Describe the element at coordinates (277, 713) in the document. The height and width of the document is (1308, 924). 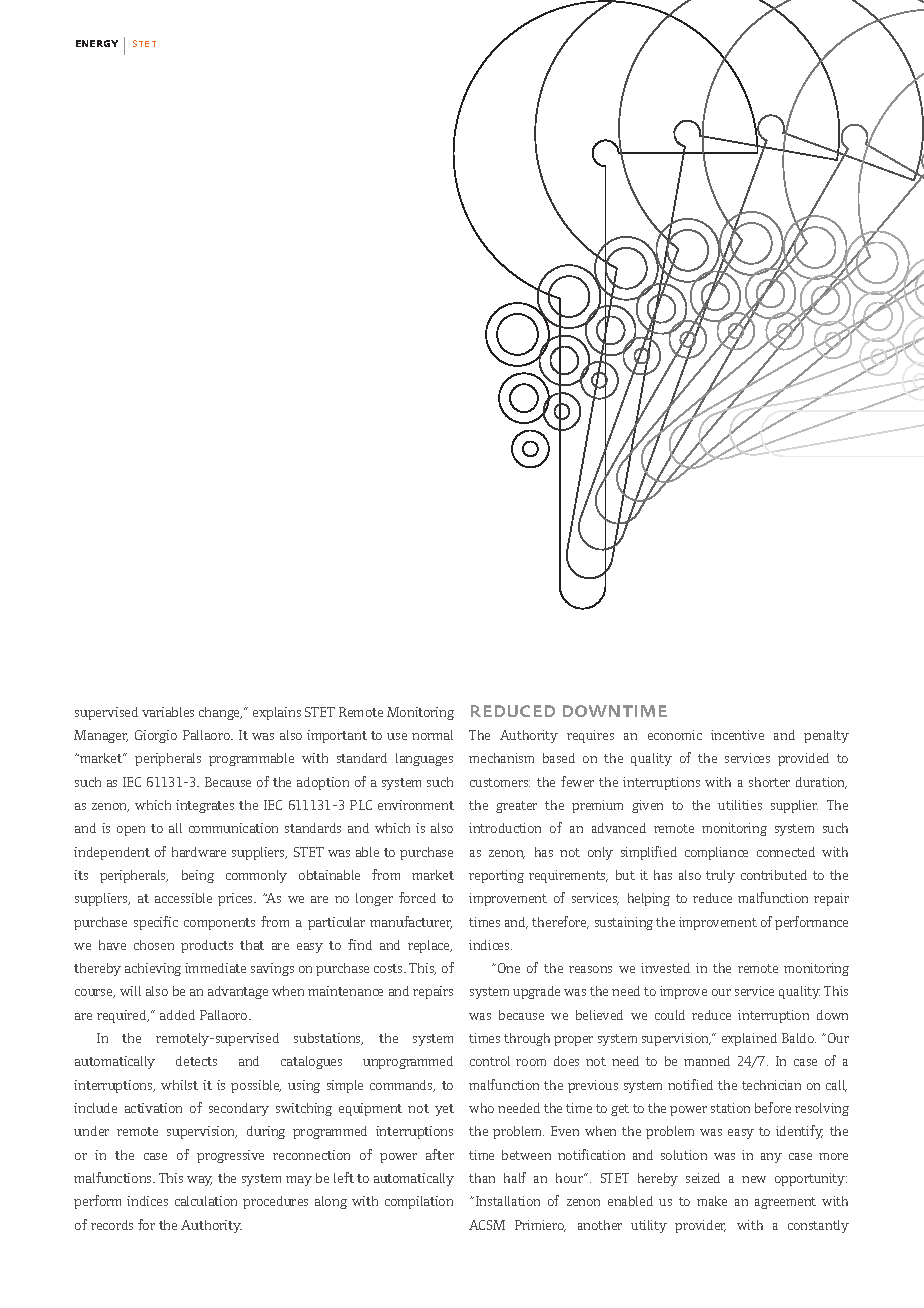
I see `explains` at that location.
